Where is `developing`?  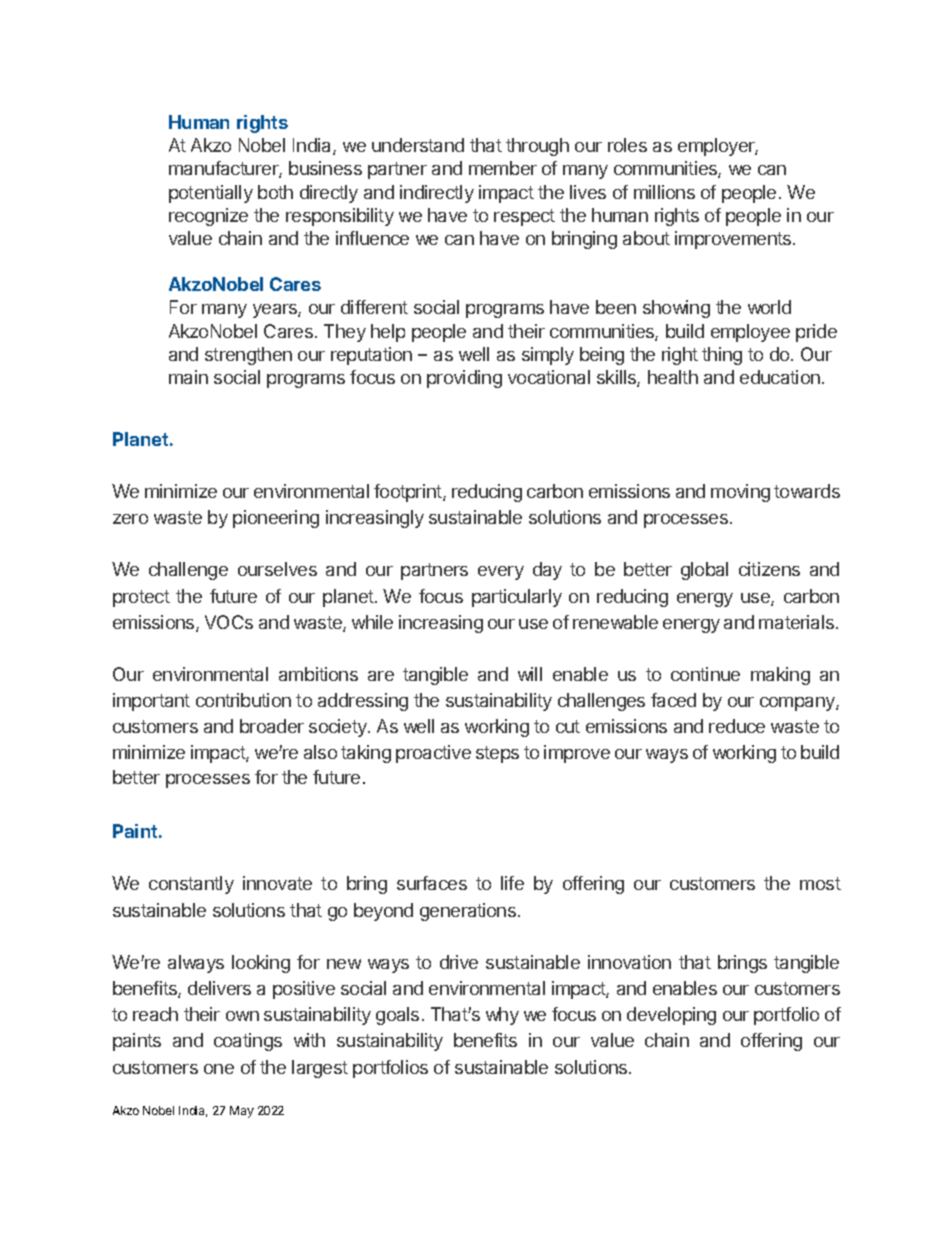
developing is located at coordinates (671, 1016).
